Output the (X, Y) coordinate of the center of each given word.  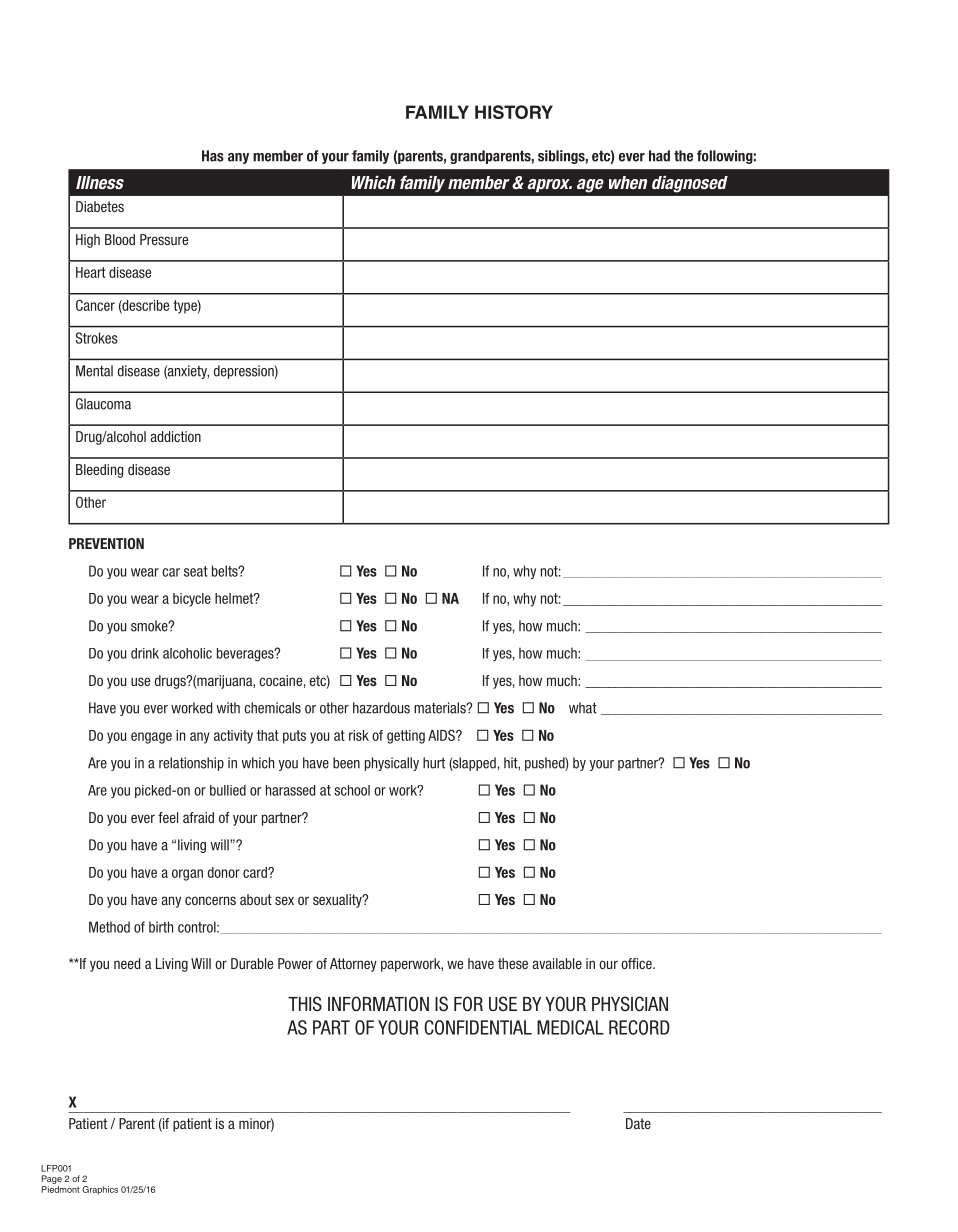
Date (638, 1123)
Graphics (100, 1190)
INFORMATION (378, 1004)
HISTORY (514, 112)
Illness (100, 183)
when (628, 182)
